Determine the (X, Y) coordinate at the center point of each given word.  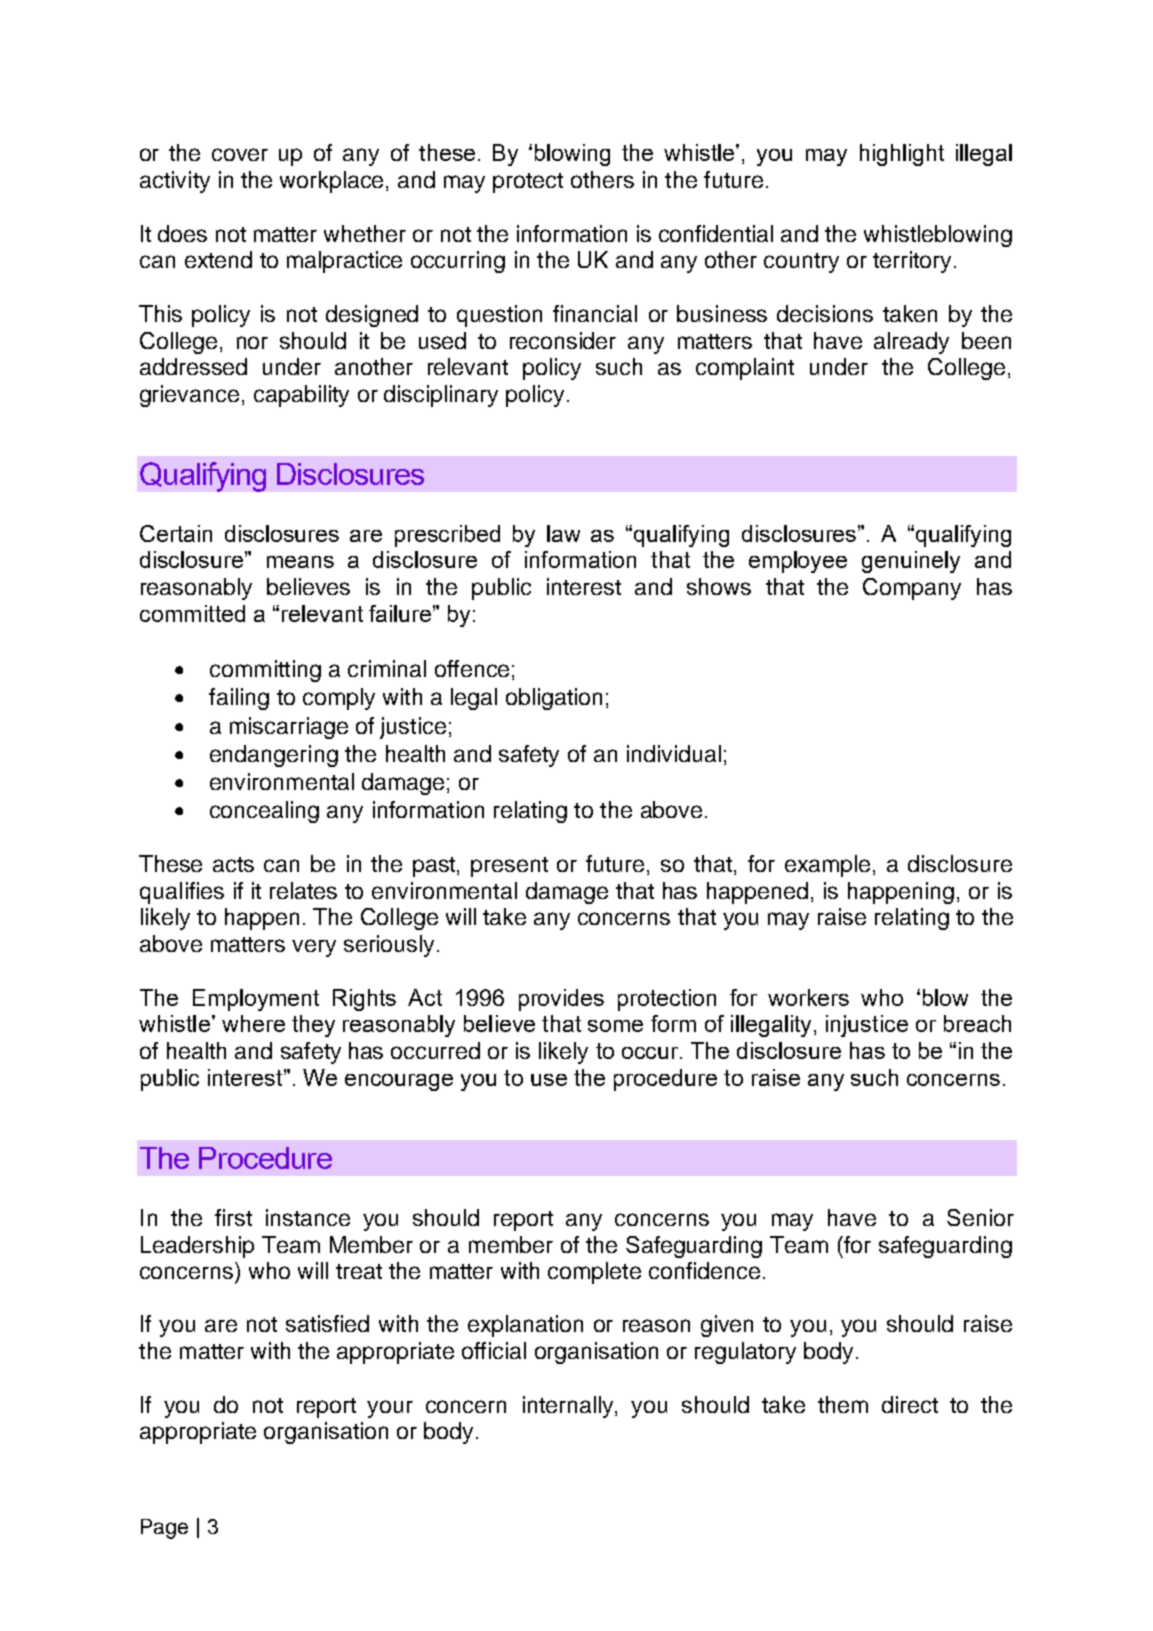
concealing (264, 812)
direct (910, 1404)
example (827, 866)
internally (569, 1407)
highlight (902, 155)
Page (164, 1529)
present (509, 867)
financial (595, 313)
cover (240, 154)
